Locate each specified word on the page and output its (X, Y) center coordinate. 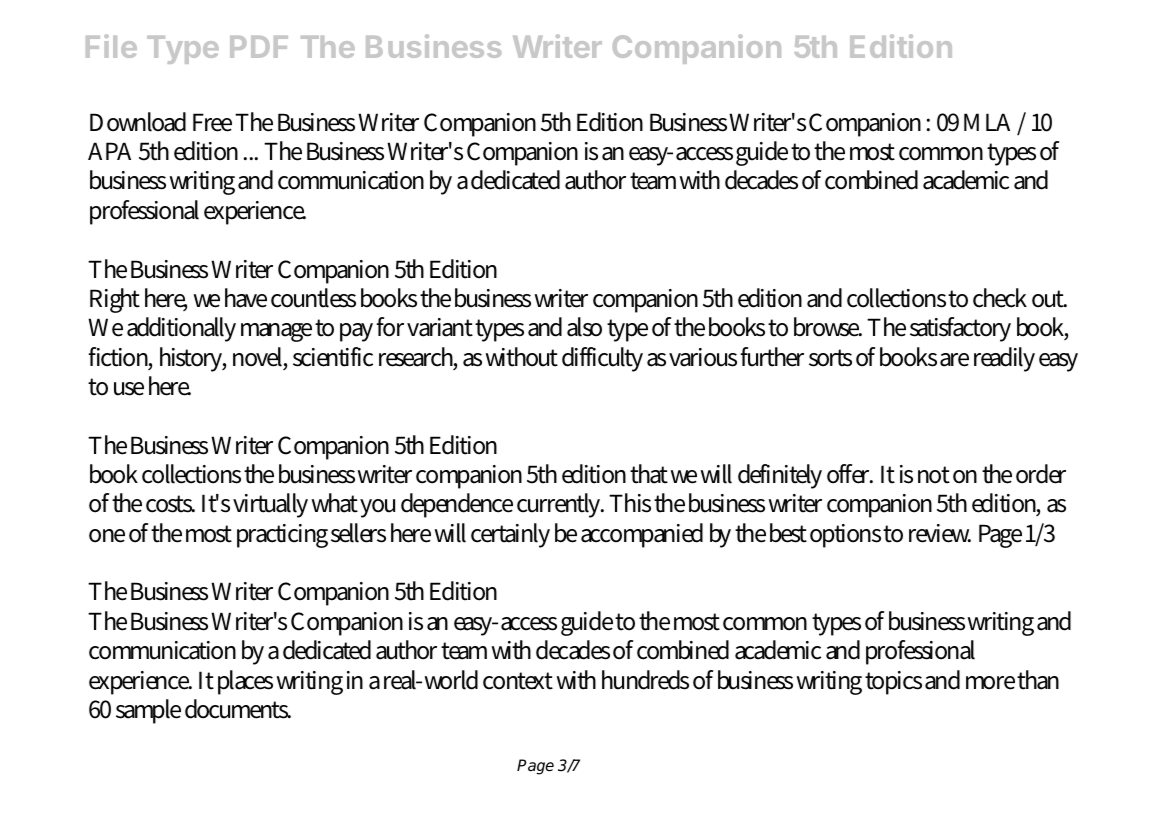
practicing (282, 536)
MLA (987, 122)
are (954, 360)
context (518, 681)
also (584, 327)
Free (212, 122)
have (246, 298)
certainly (510, 535)
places (245, 682)
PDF (259, 47)
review (940, 533)
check (1000, 298)
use (129, 389)
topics (893, 683)
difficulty (602, 359)
